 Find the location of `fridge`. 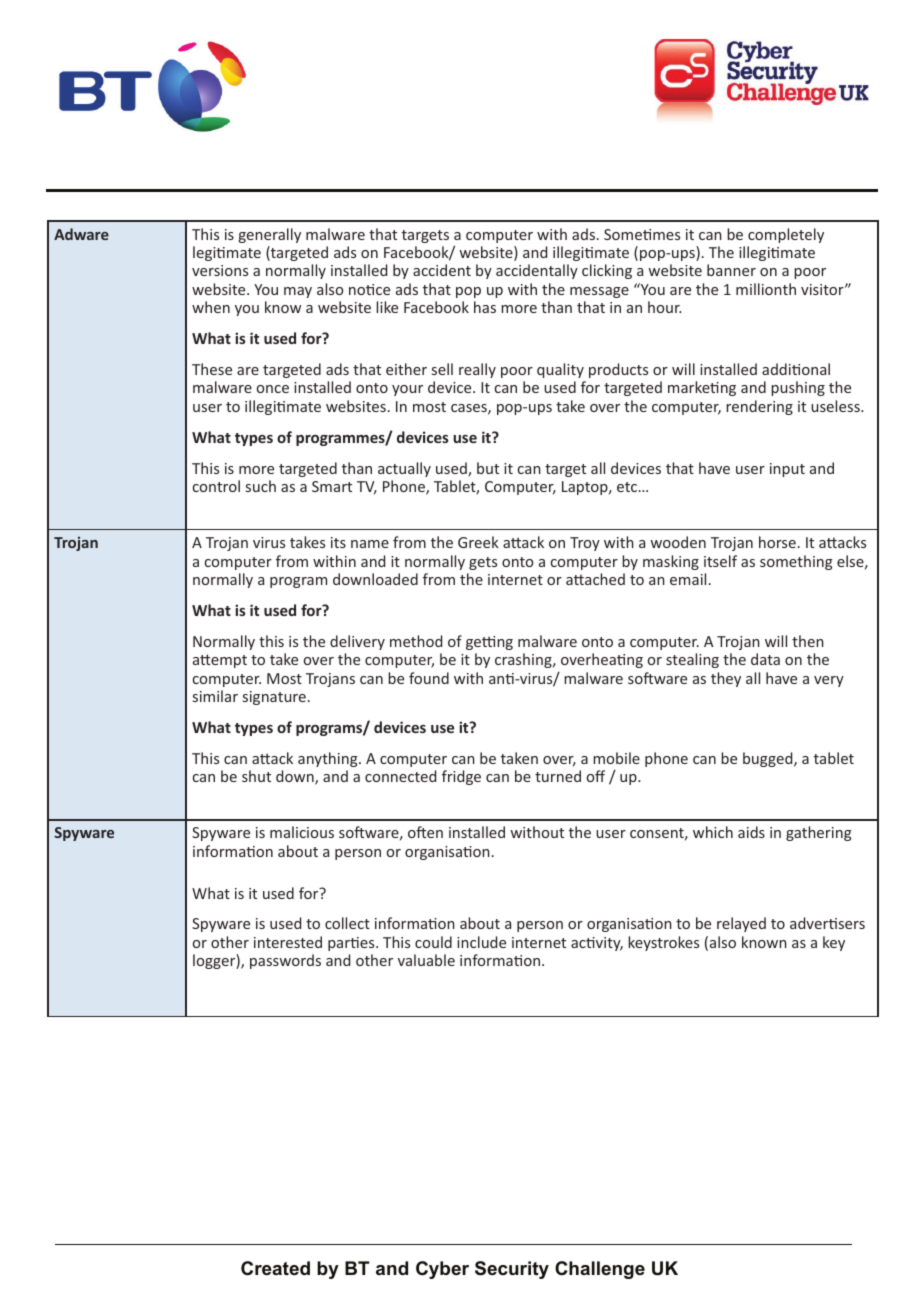

fridge is located at coordinates (461, 777).
